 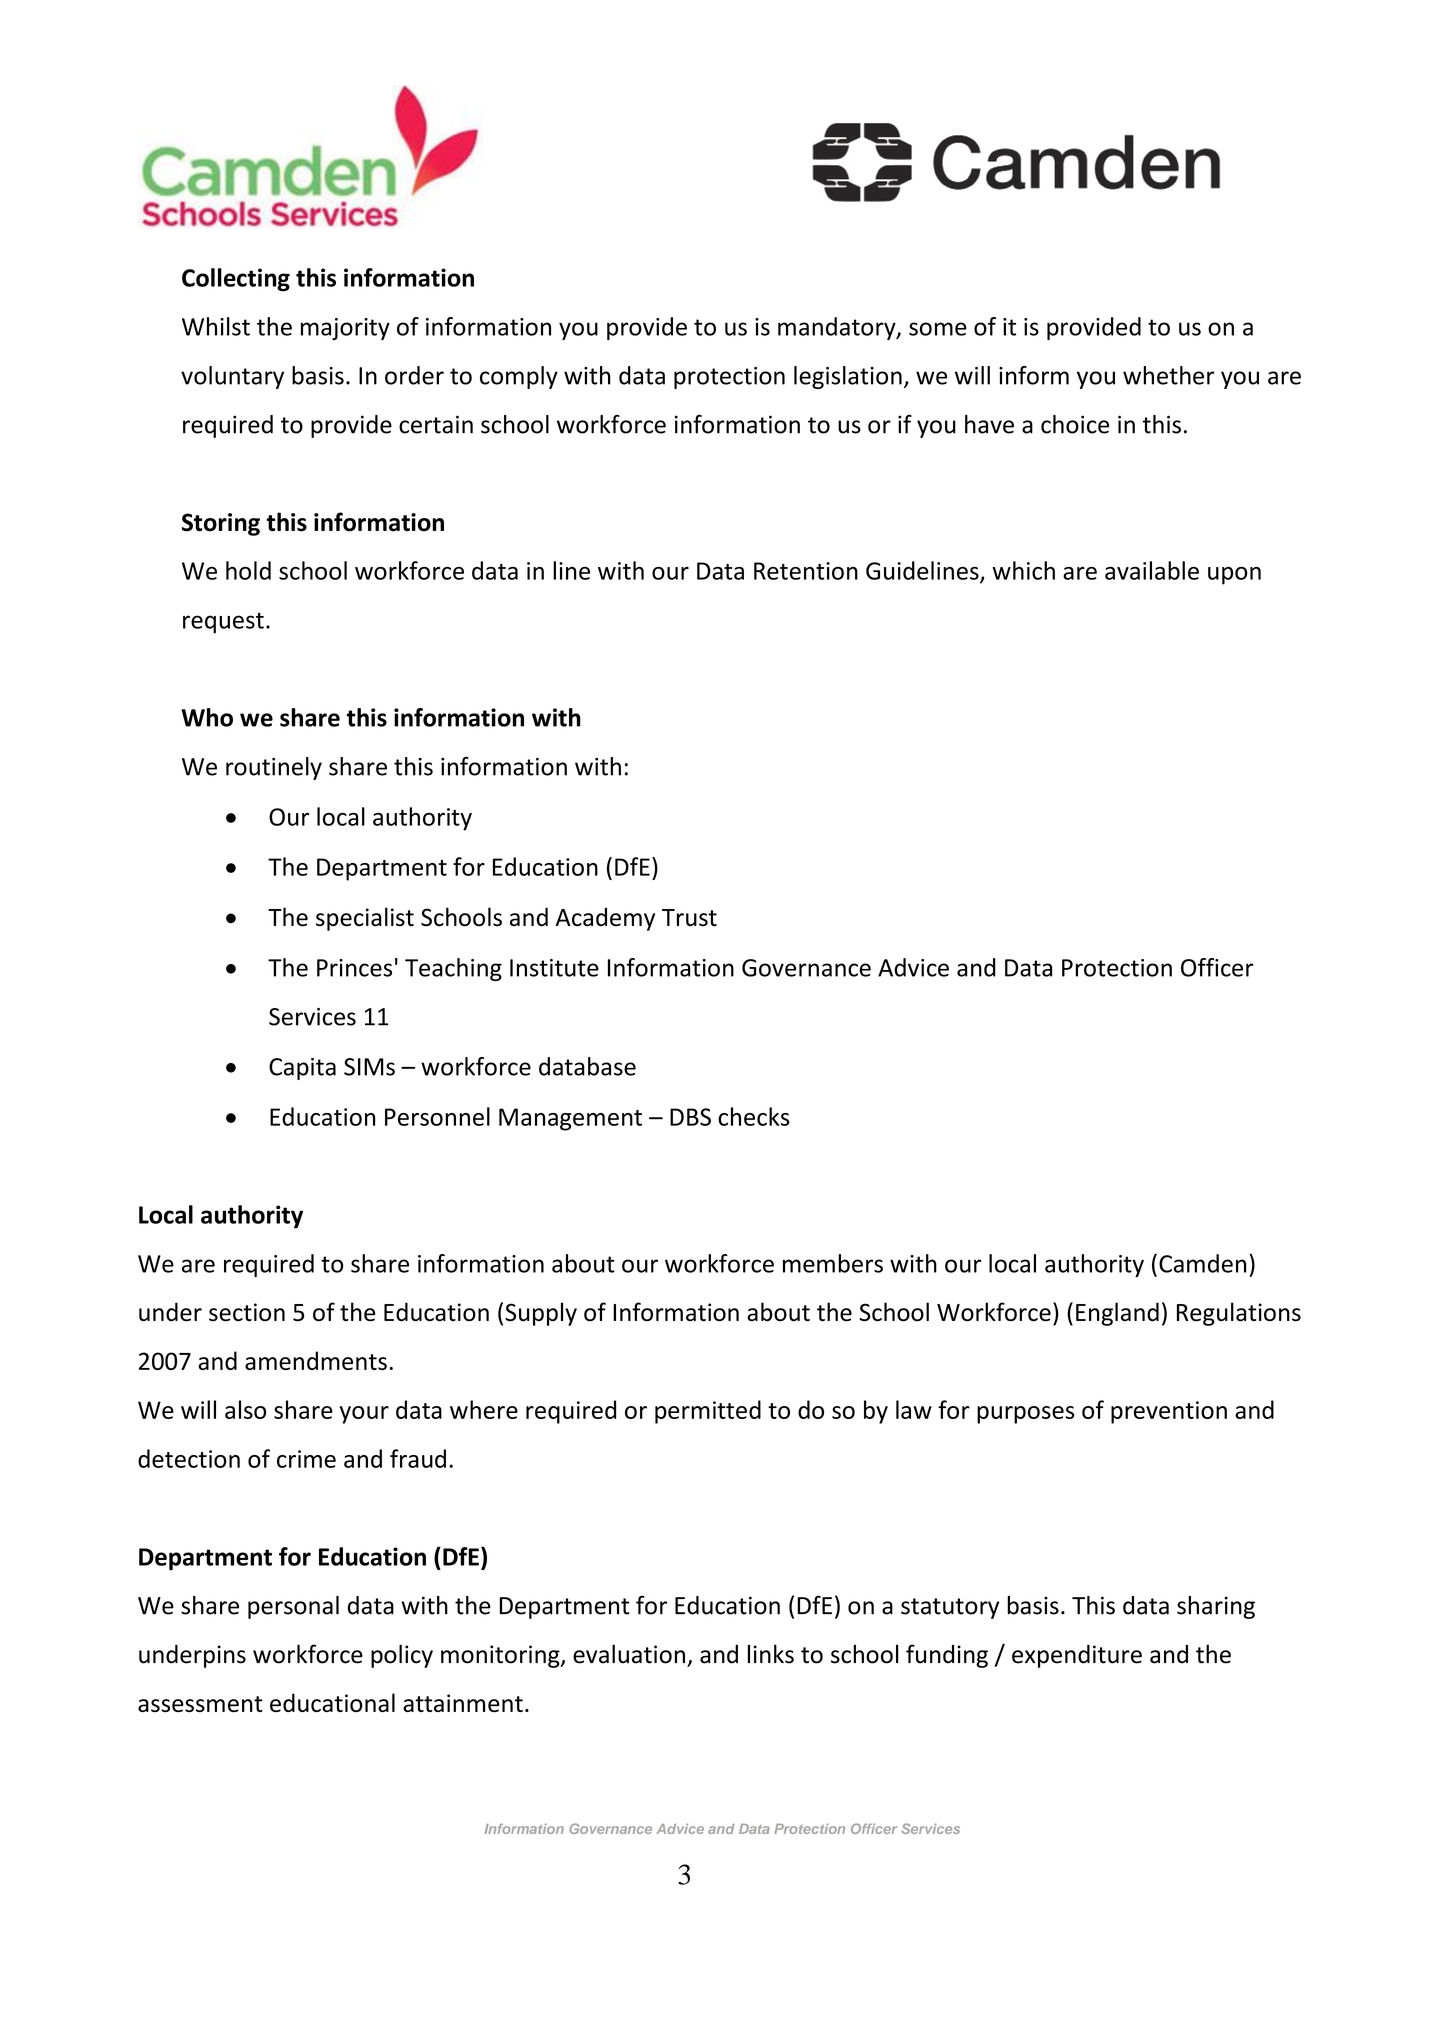 I want to click on majority, so click(x=345, y=329).
